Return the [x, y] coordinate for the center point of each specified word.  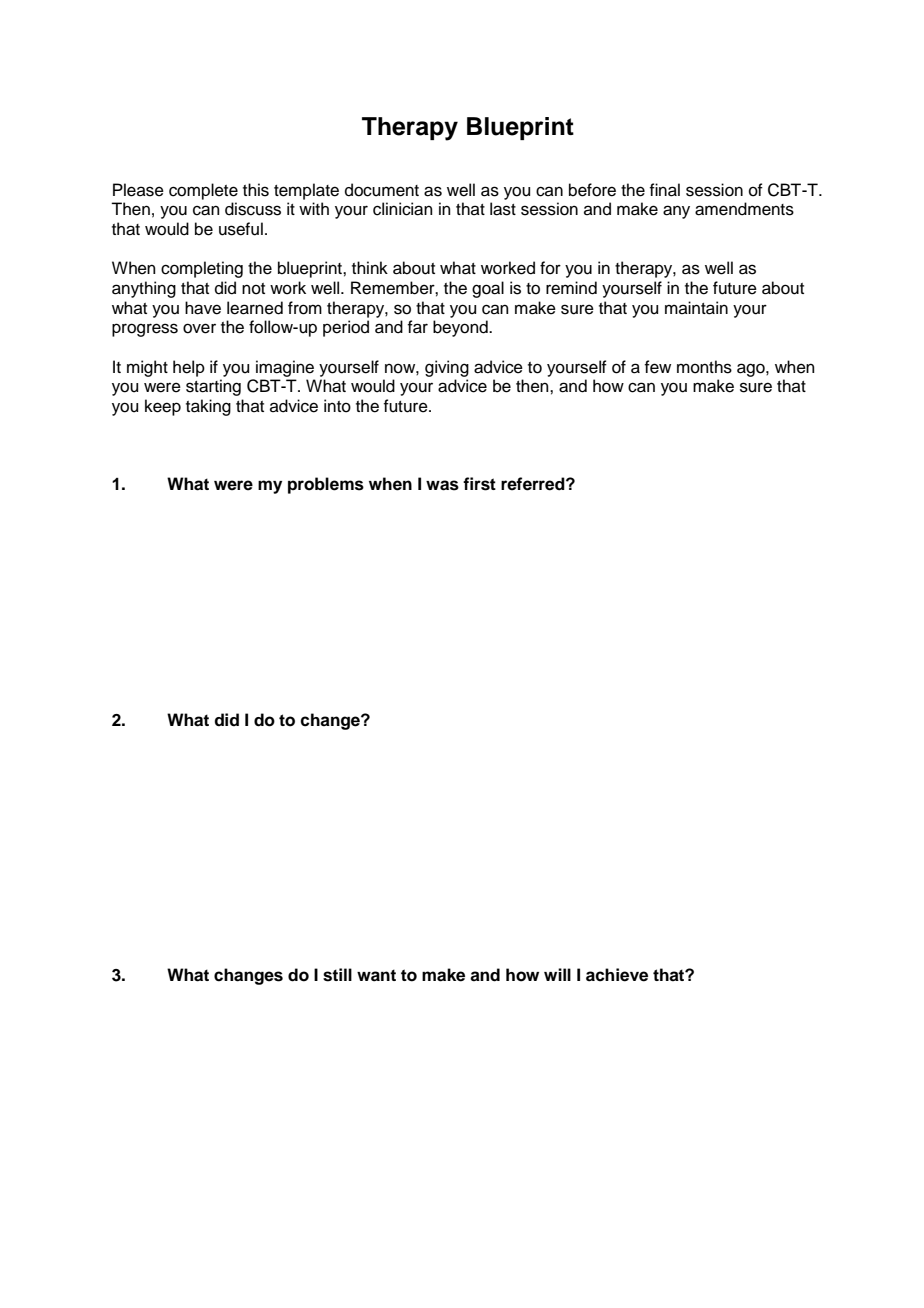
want [376, 975]
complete [203, 191]
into [337, 406]
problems [326, 485]
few [657, 367]
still [337, 975]
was [442, 485]
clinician [403, 209]
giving [447, 368]
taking [208, 407]
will [557, 974]
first [479, 484]
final [664, 190]
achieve [617, 975]
